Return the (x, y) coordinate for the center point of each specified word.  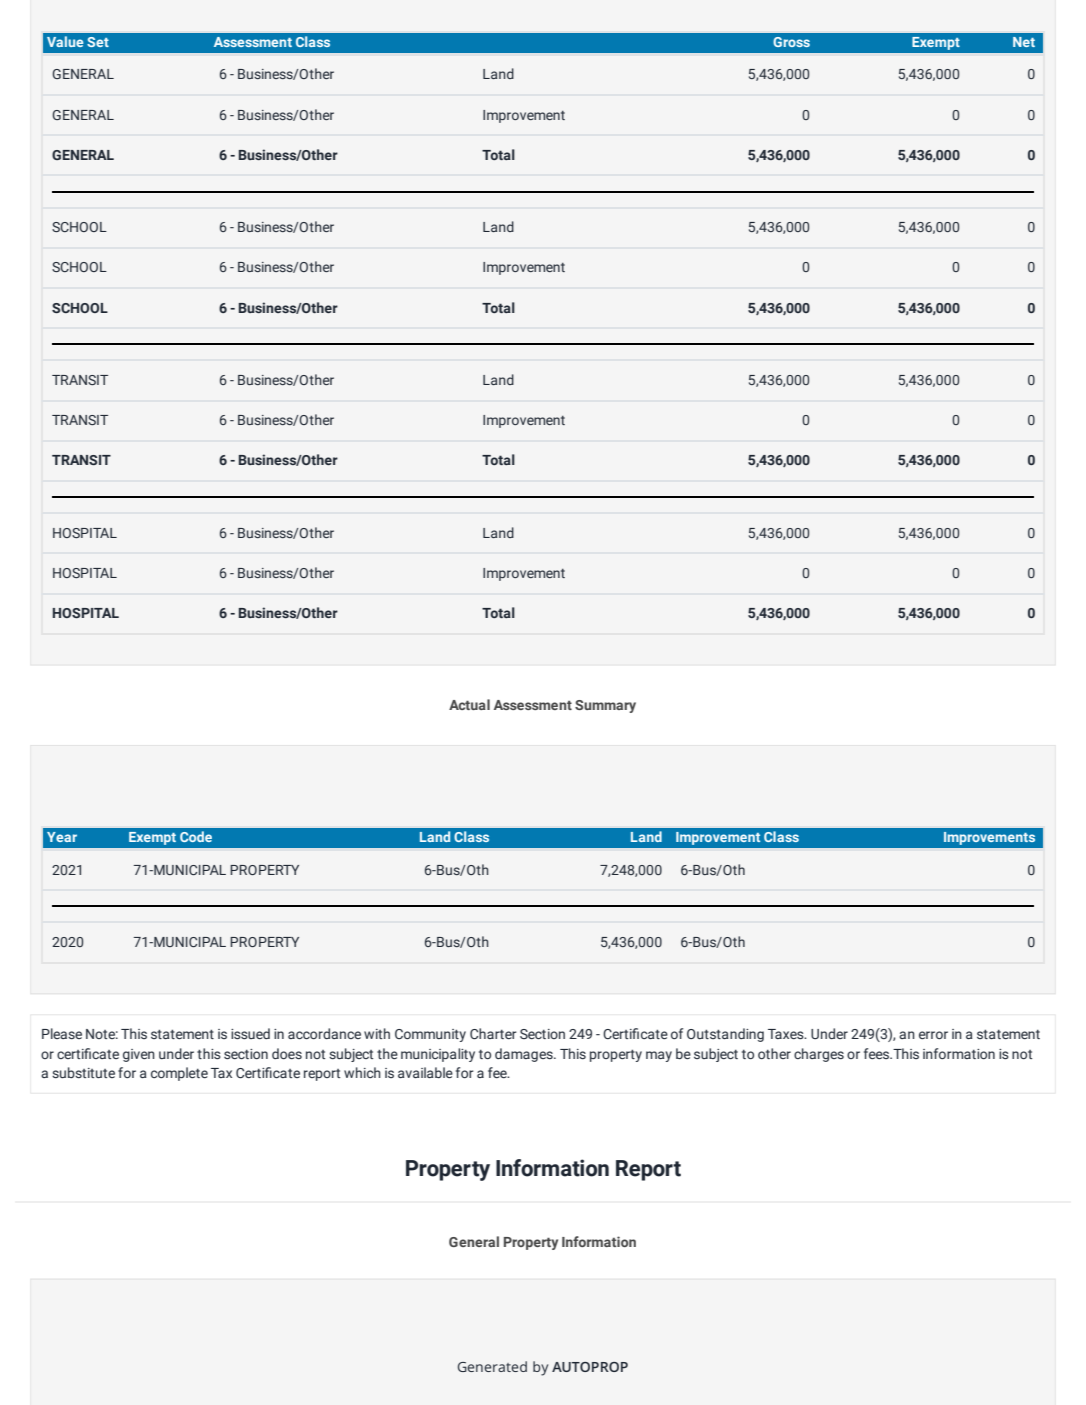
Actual (469, 704)
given (139, 1055)
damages (525, 1055)
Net (1024, 42)
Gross (791, 42)
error (933, 1035)
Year (62, 837)
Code (196, 836)
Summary (605, 706)
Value (65, 41)
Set (98, 42)
